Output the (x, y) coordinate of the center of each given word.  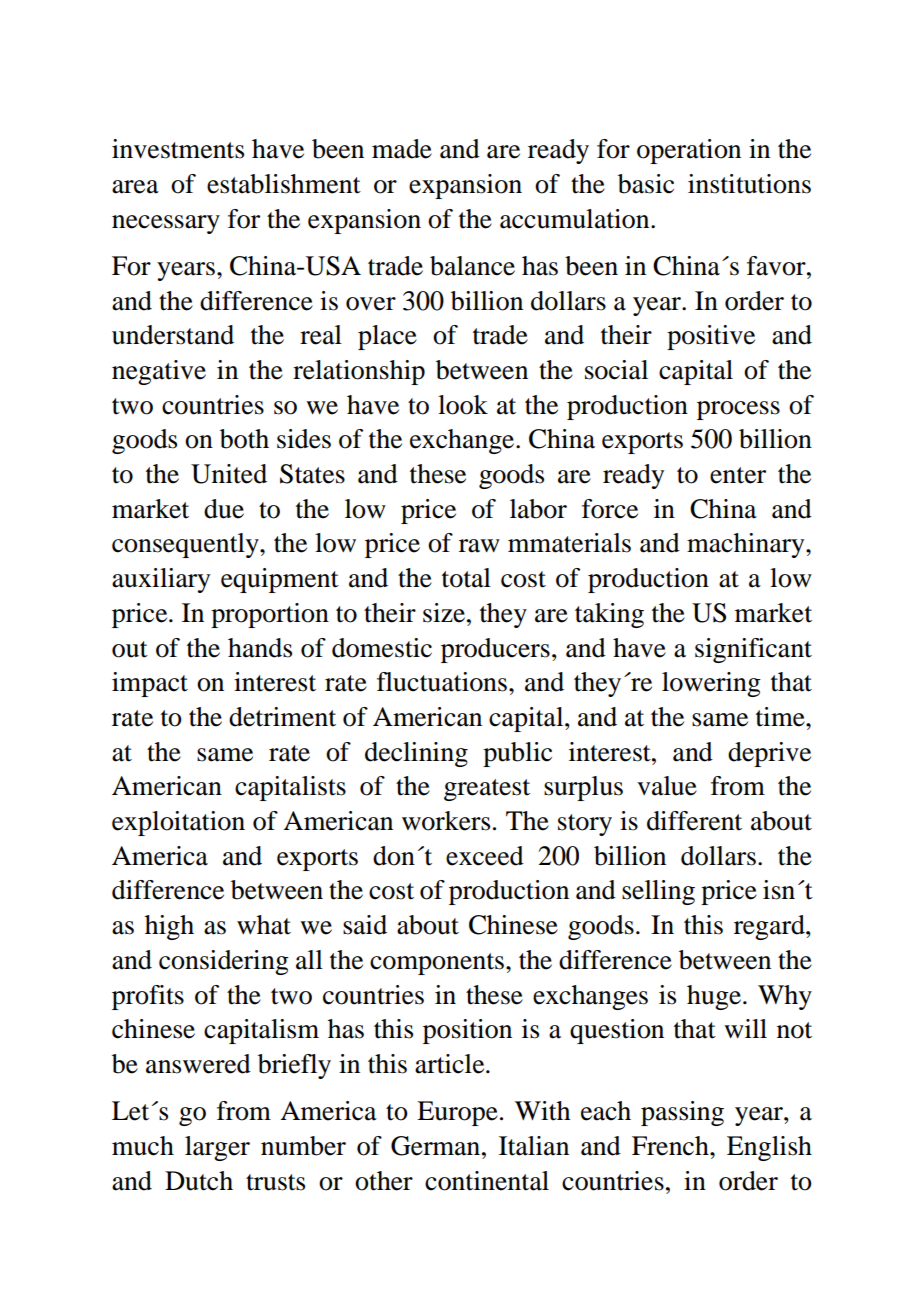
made (402, 149)
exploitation (178, 823)
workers (446, 821)
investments (178, 149)
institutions (749, 184)
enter (738, 475)
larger (217, 1148)
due (224, 509)
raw (479, 546)
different (694, 821)
